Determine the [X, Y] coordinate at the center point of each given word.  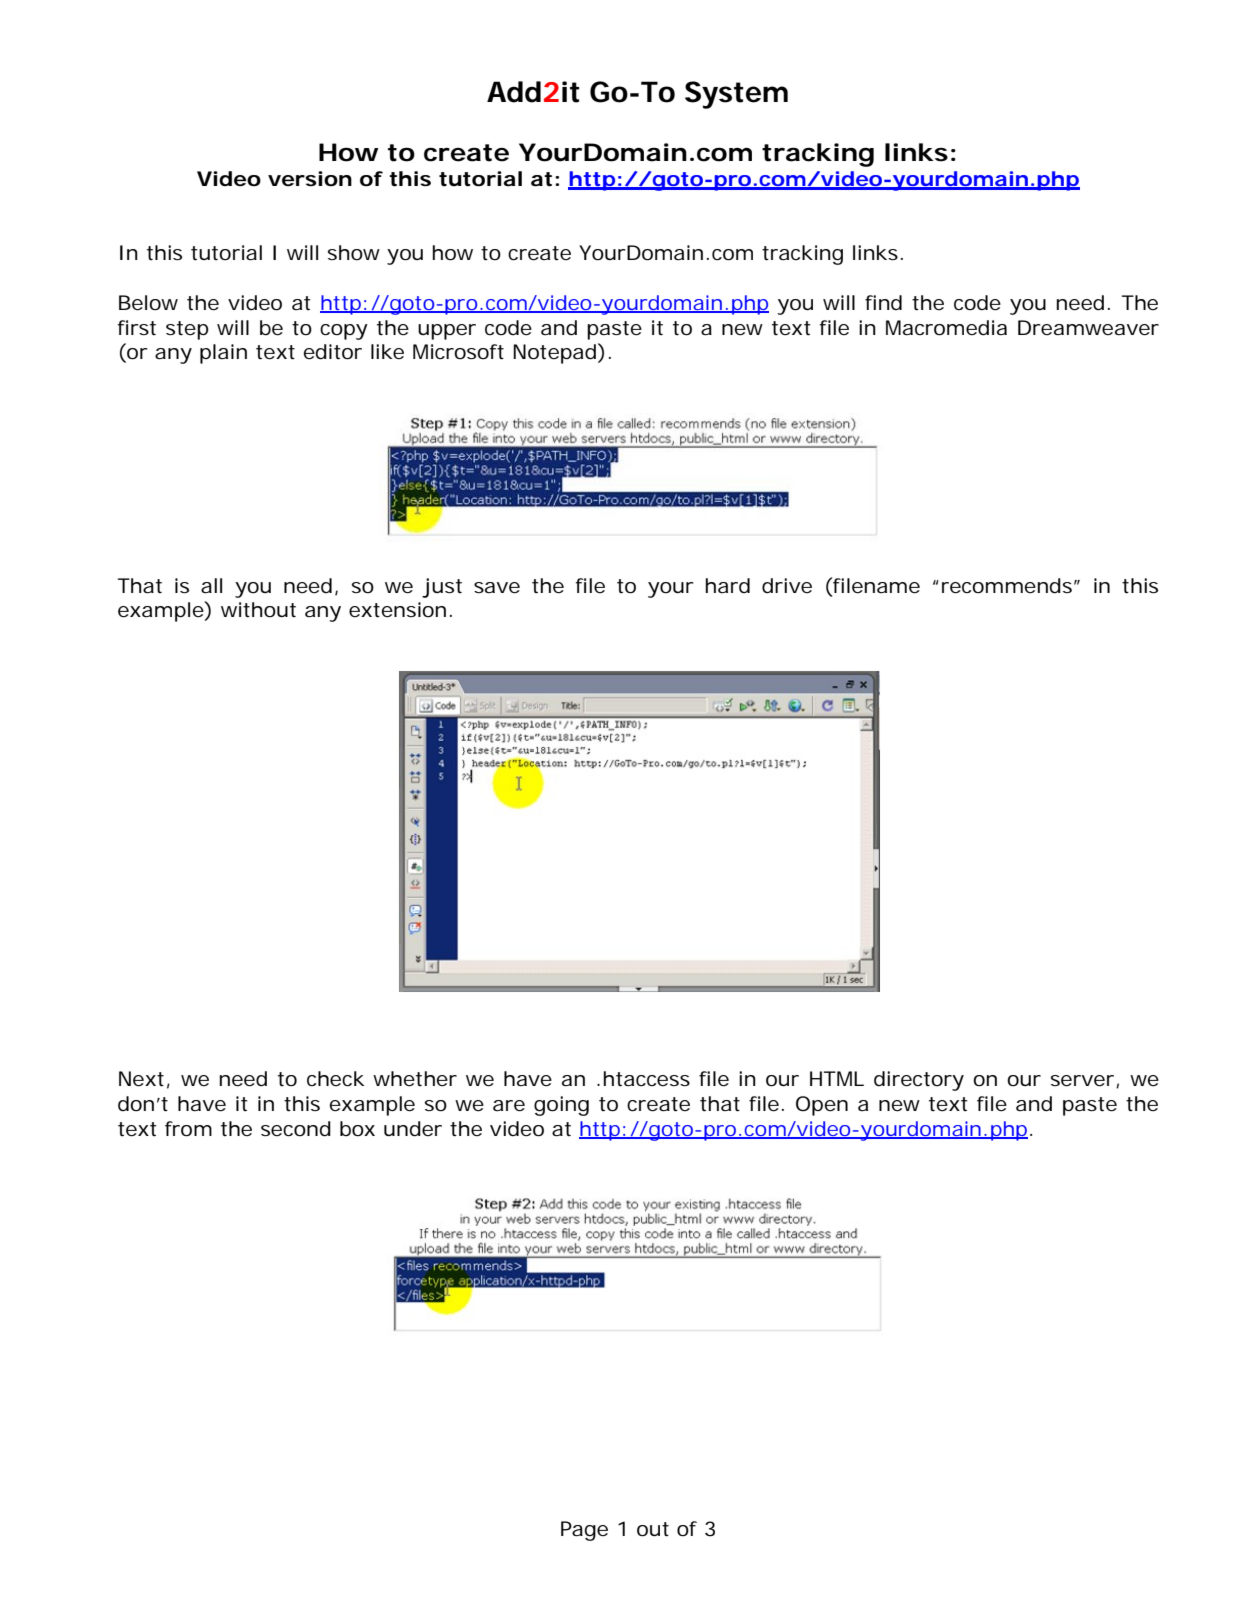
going [561, 1106]
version [310, 179]
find [883, 302]
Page [584, 1531]
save [497, 588]
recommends [1009, 586]
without [258, 610]
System [736, 95]
